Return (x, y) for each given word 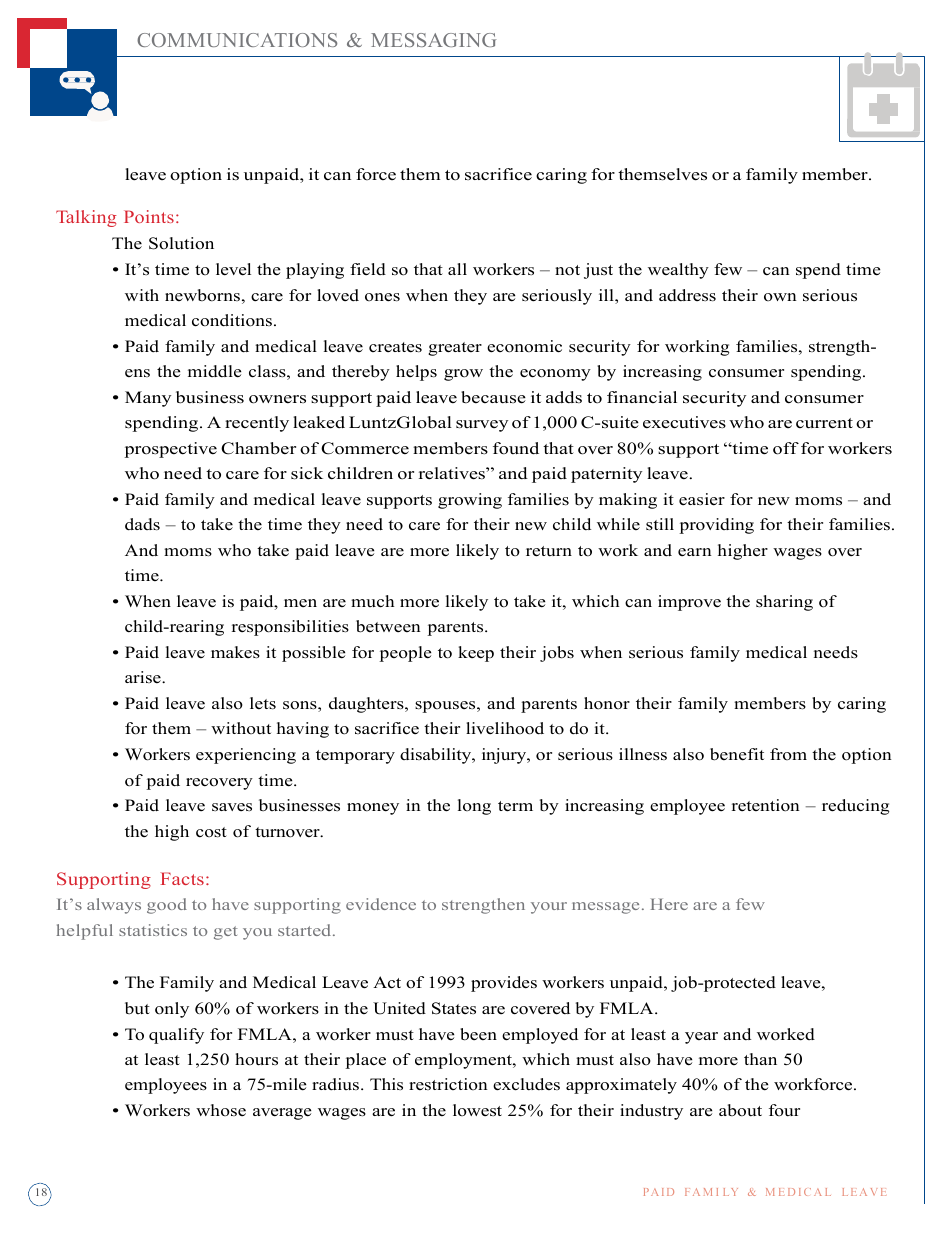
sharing (784, 603)
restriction (448, 1084)
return (549, 551)
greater (455, 349)
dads (142, 524)
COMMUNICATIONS (237, 40)
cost (211, 832)
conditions (232, 320)
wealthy (678, 271)
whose (221, 1110)
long (474, 807)
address (687, 295)
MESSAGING (434, 40)
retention (766, 805)
